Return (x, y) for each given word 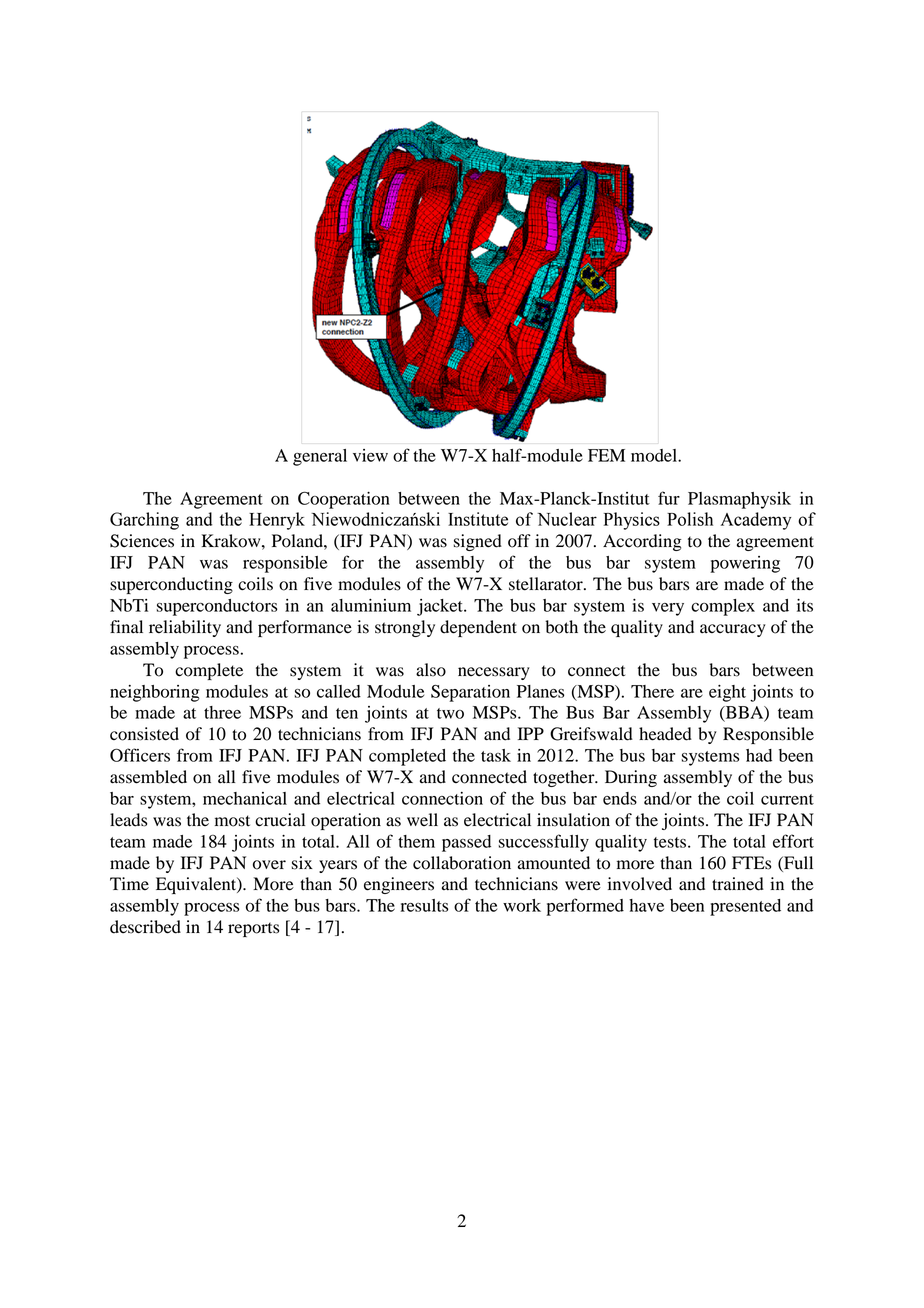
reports (253, 929)
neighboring (155, 693)
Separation (470, 693)
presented (745, 907)
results (424, 905)
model (655, 455)
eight (727, 693)
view (370, 455)
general (320, 457)
